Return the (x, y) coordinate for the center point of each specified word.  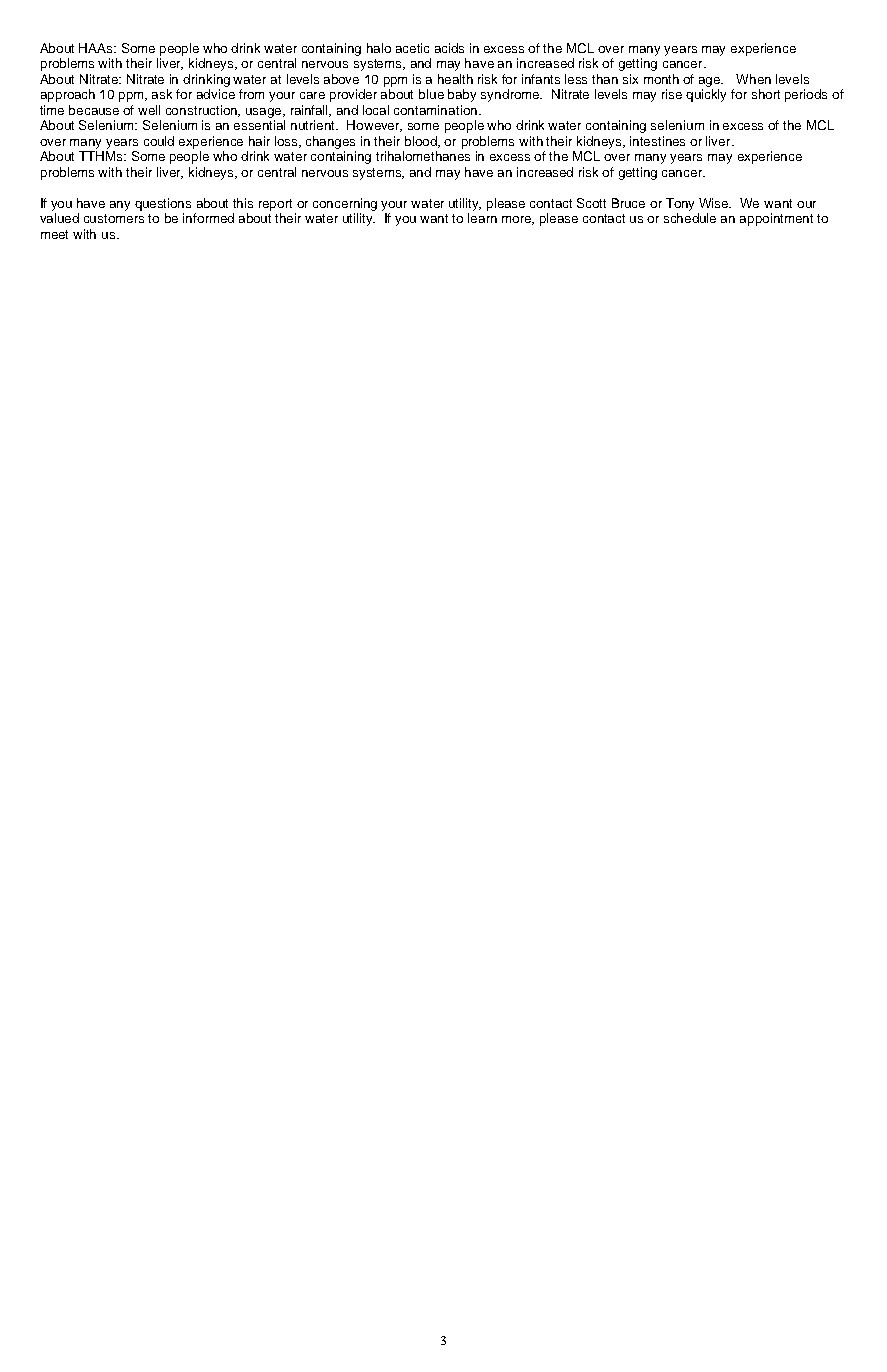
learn (482, 218)
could (159, 141)
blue (431, 94)
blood (422, 142)
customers (114, 218)
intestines (657, 141)
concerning (345, 204)
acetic (412, 48)
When (753, 79)
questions (163, 204)
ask (162, 94)
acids (449, 48)
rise (672, 94)
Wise (715, 203)
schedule (690, 218)
